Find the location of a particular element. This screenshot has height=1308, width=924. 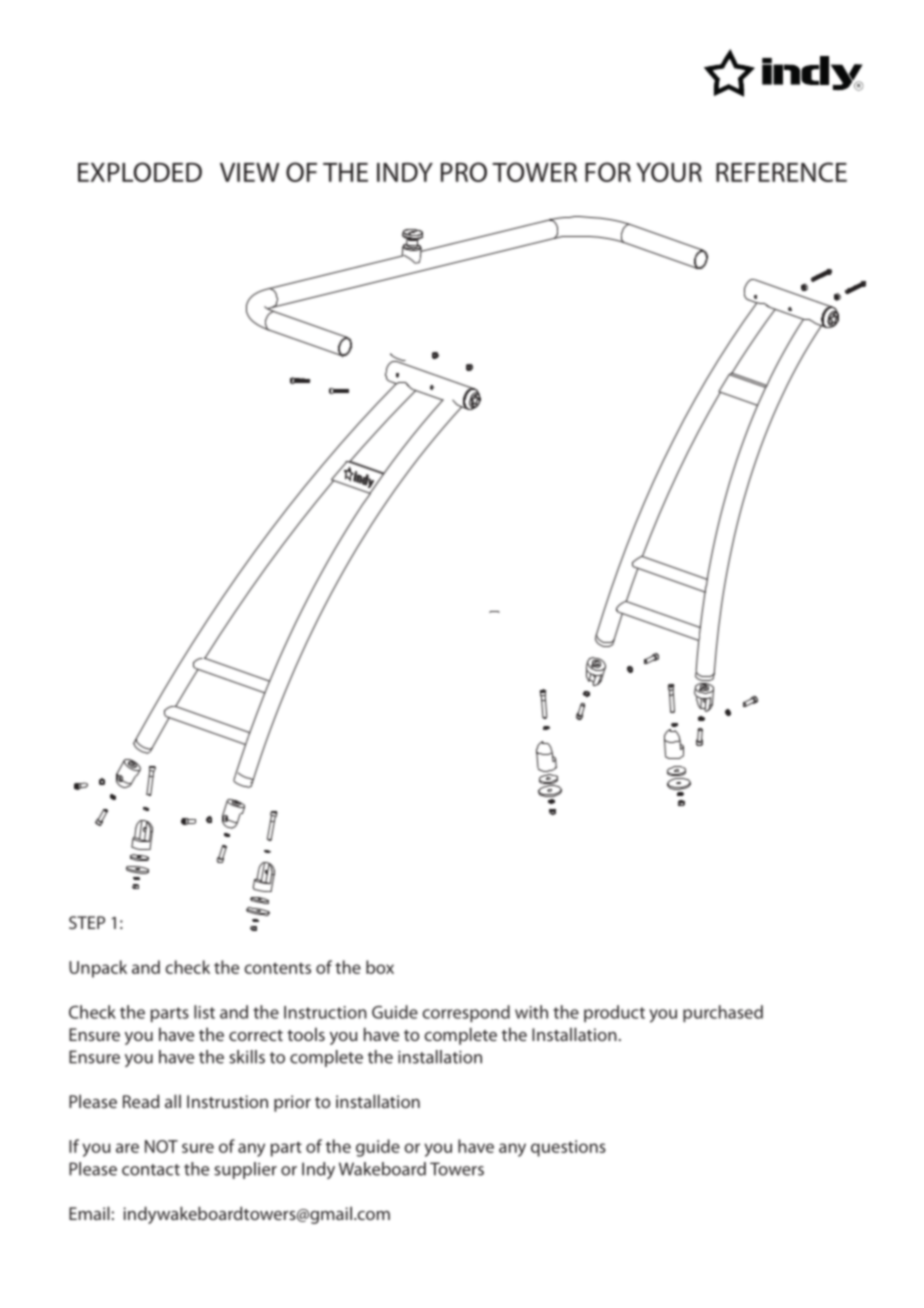

questions is located at coordinates (568, 1148).
